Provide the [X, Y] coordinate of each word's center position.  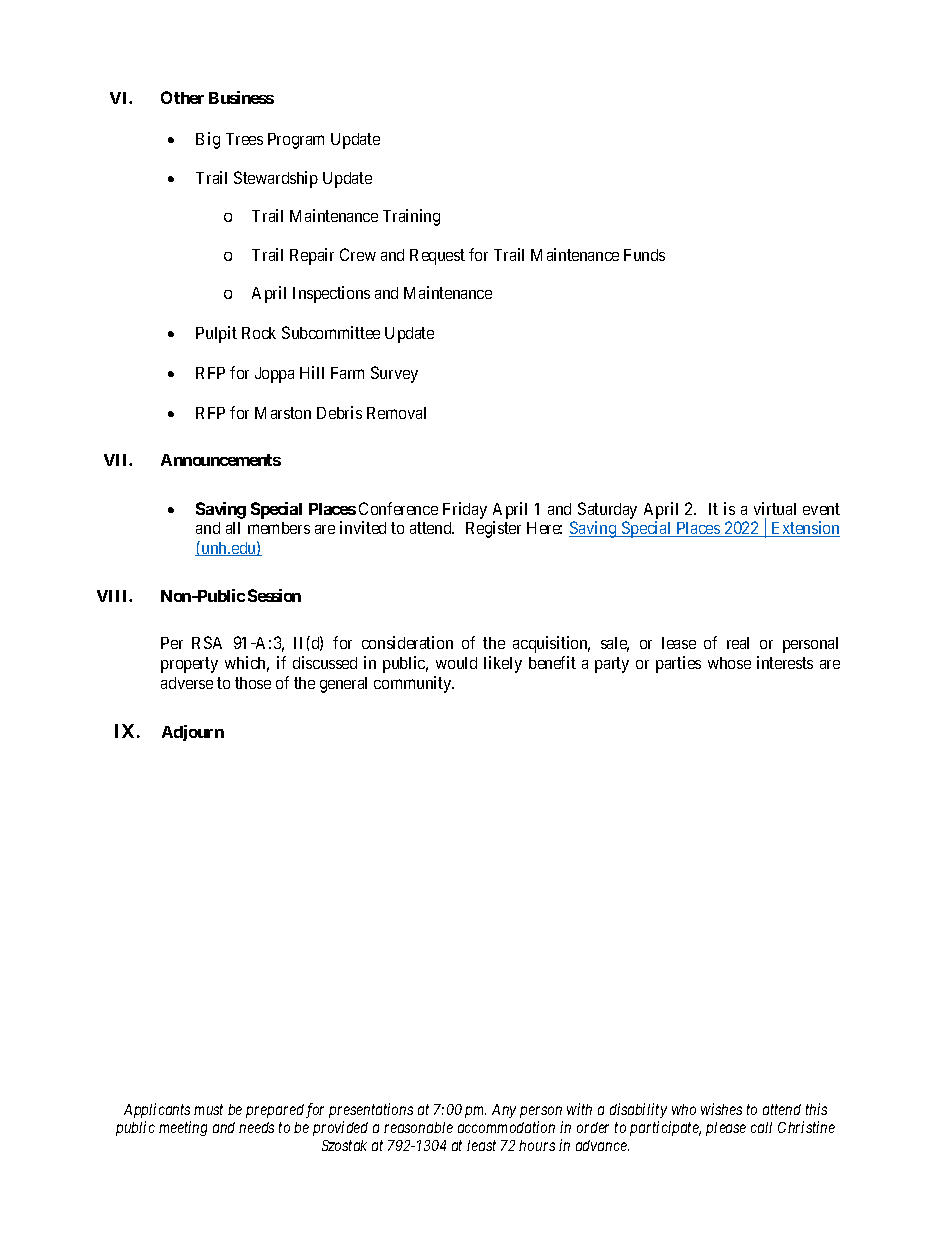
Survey [394, 374]
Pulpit [216, 334]
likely [503, 664]
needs [256, 1127]
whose [729, 663]
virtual [775, 508]
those [253, 683]
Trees [244, 139]
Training [411, 217]
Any [504, 1111]
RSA [207, 642]
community [414, 684]
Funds [644, 255]
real [738, 643]
